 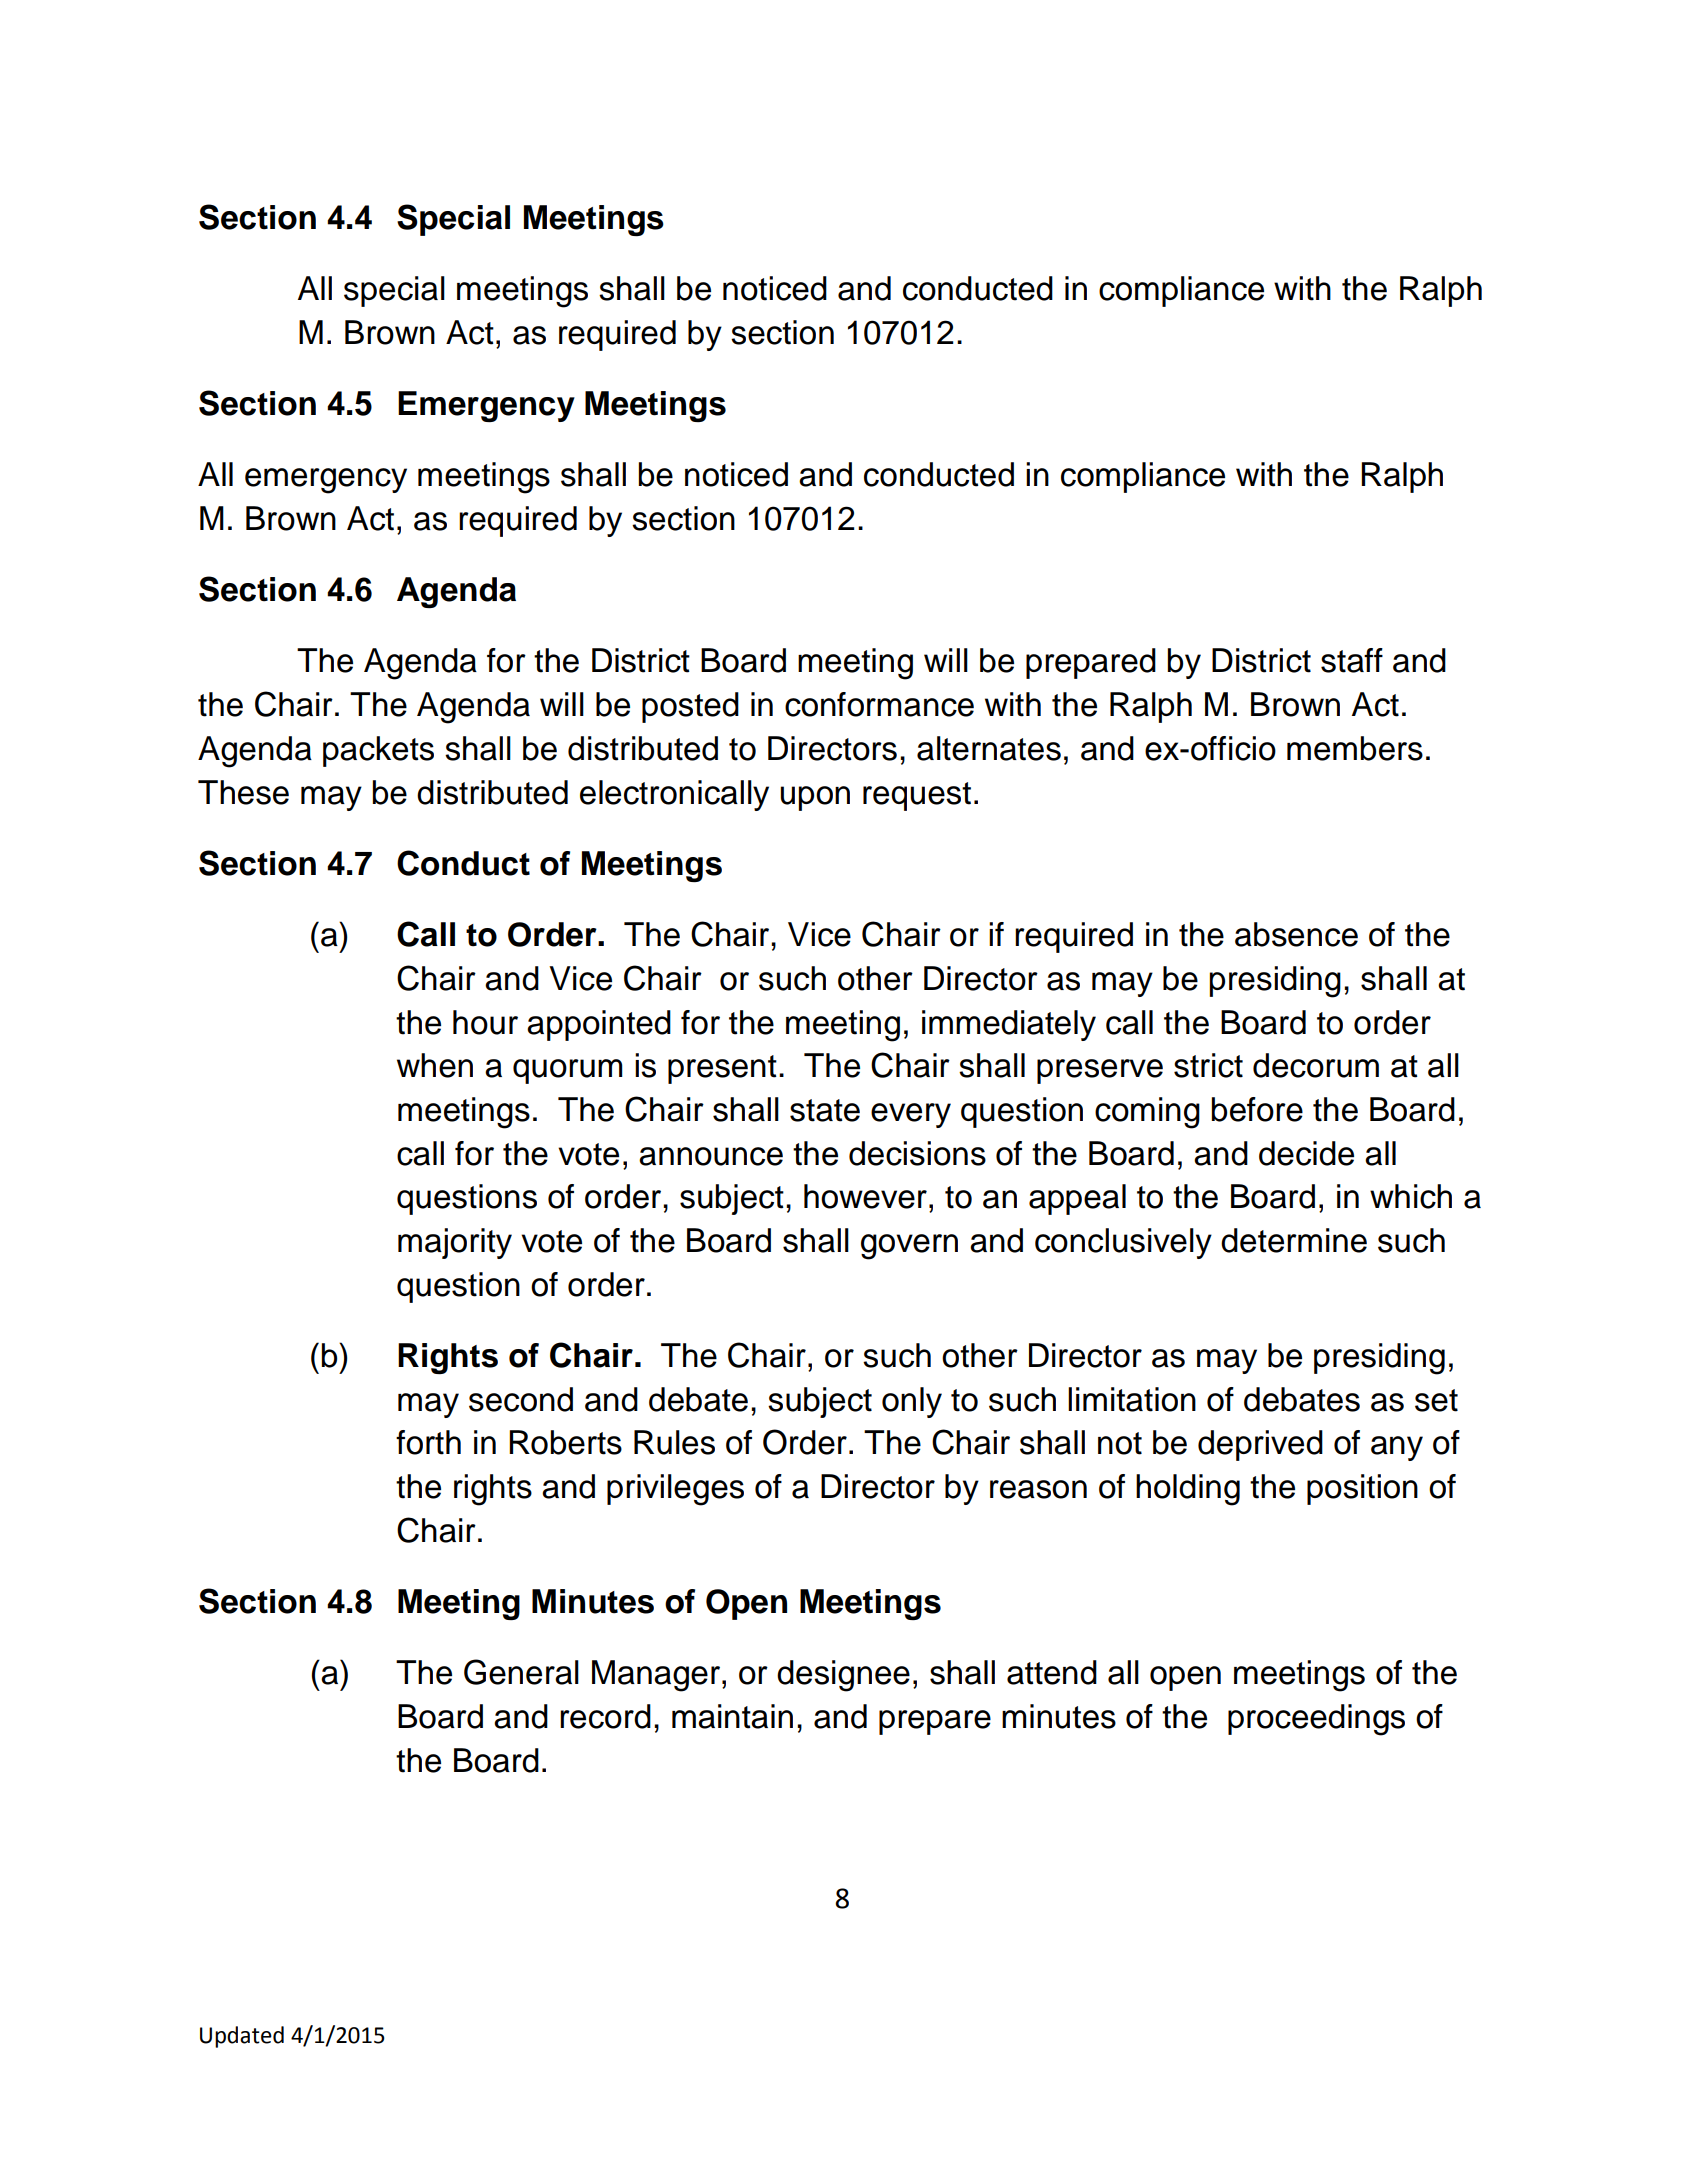 What do you see at coordinates (435, 1065) in the screenshot?
I see `when` at bounding box center [435, 1065].
